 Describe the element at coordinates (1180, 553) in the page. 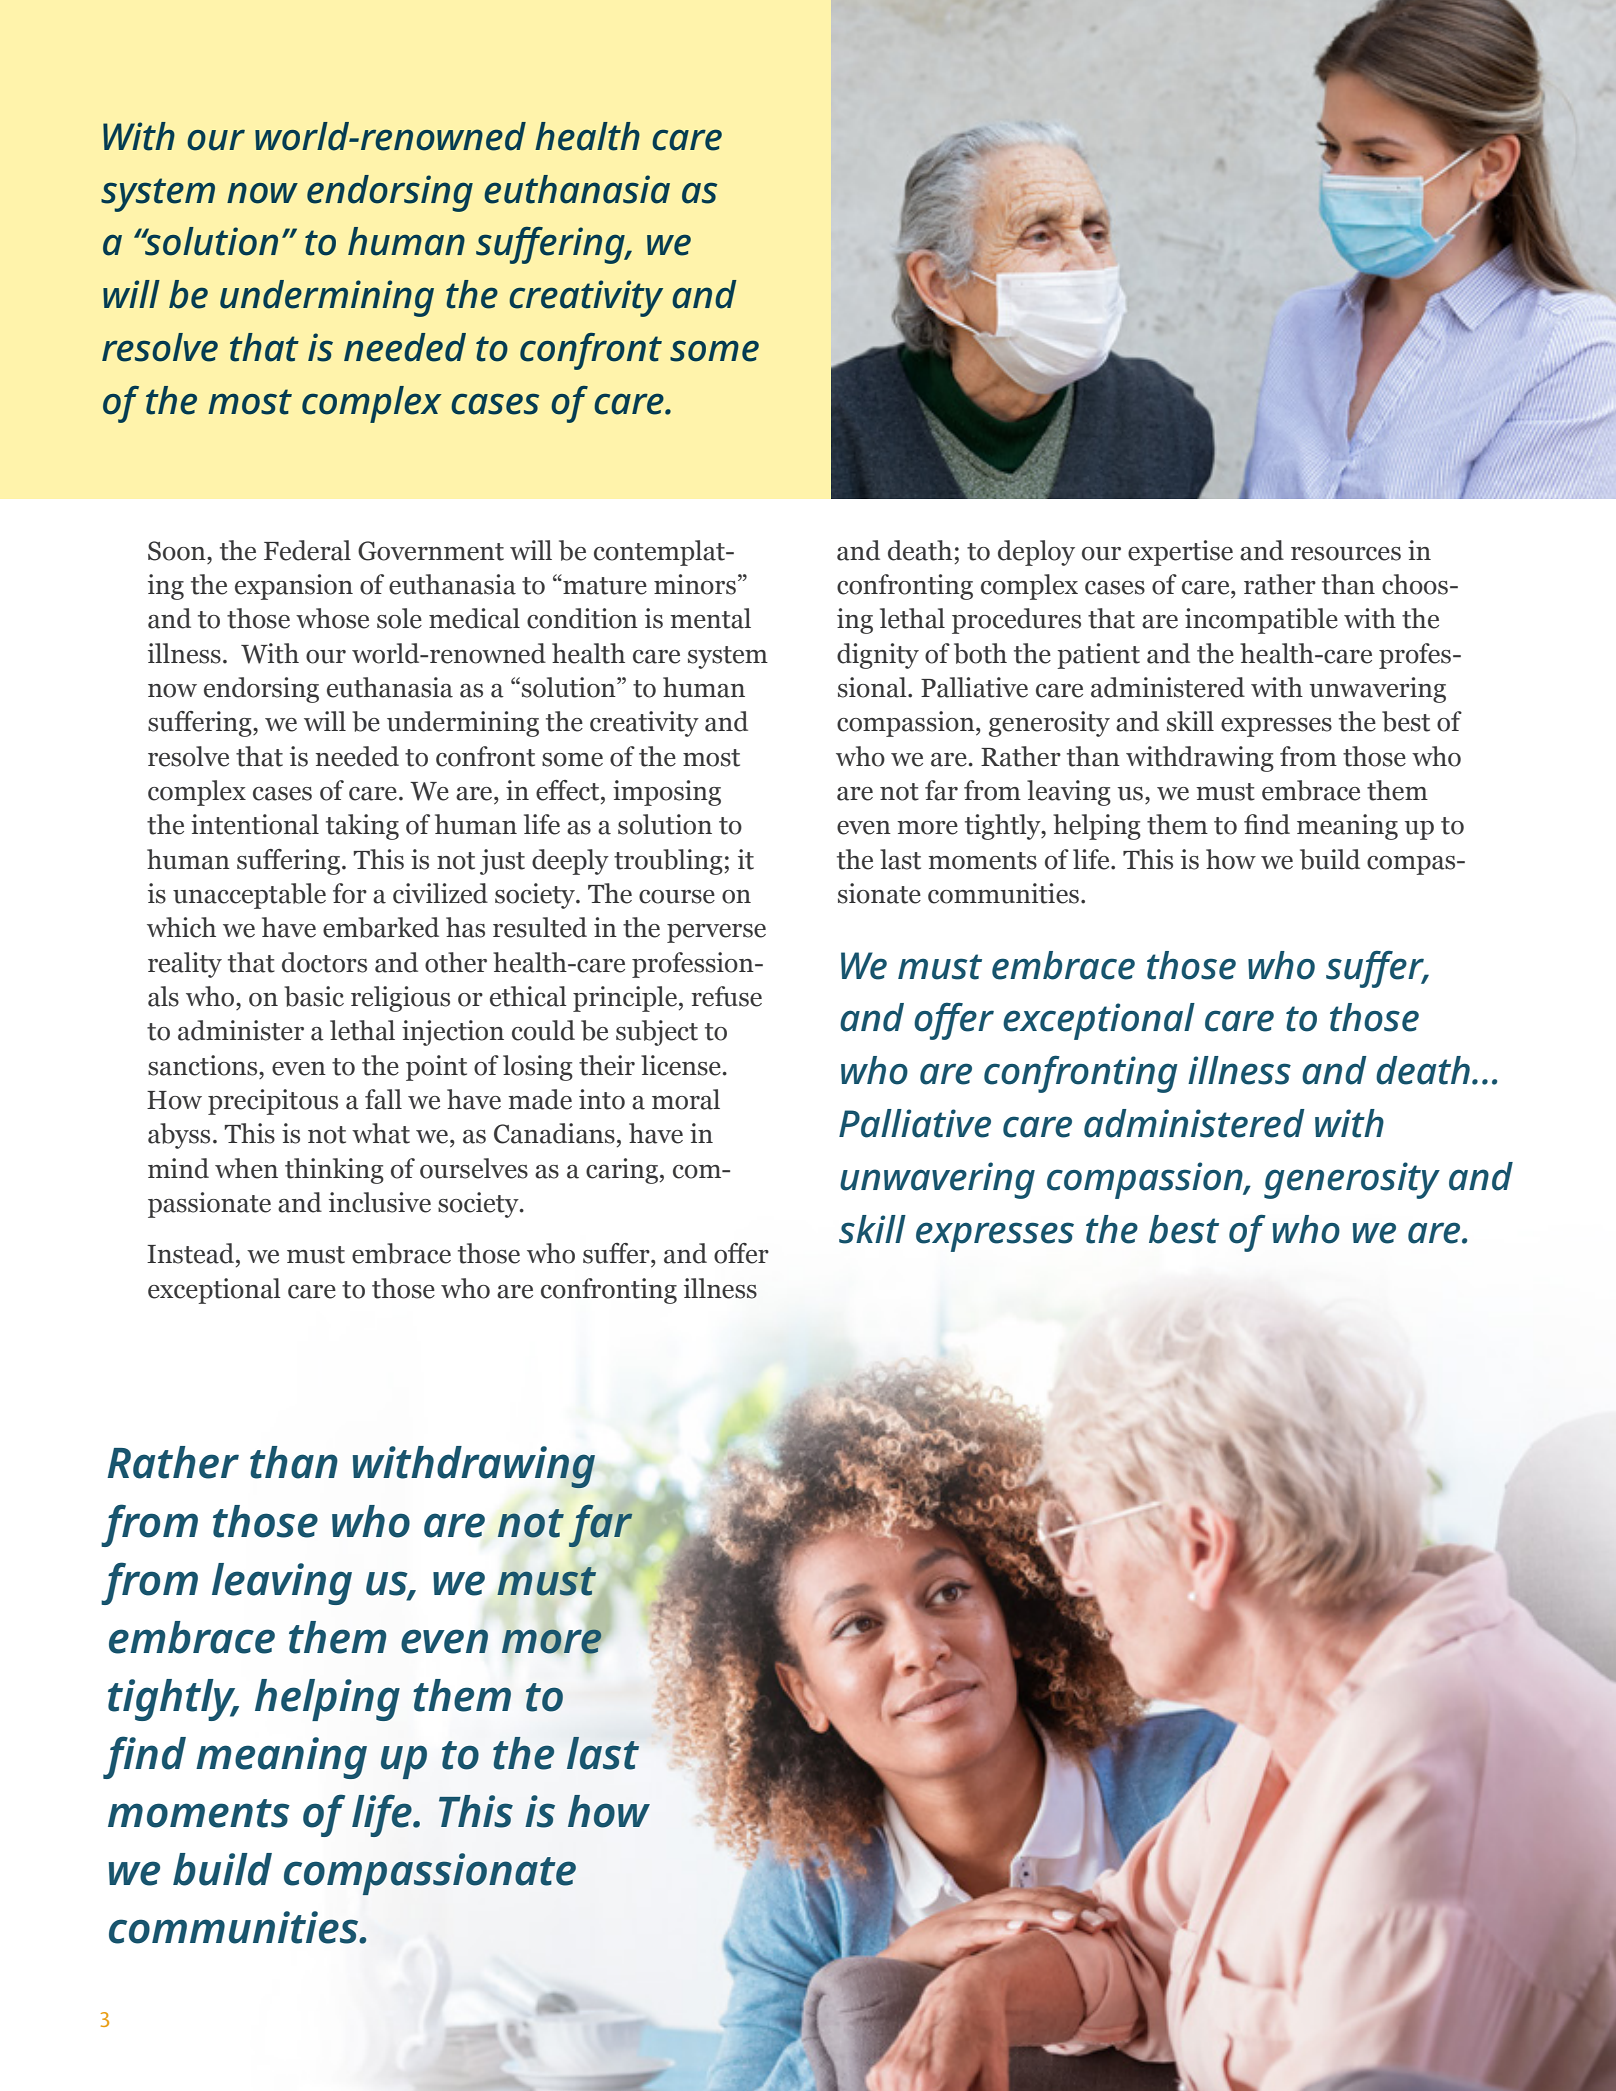

I see `expertise` at that location.
